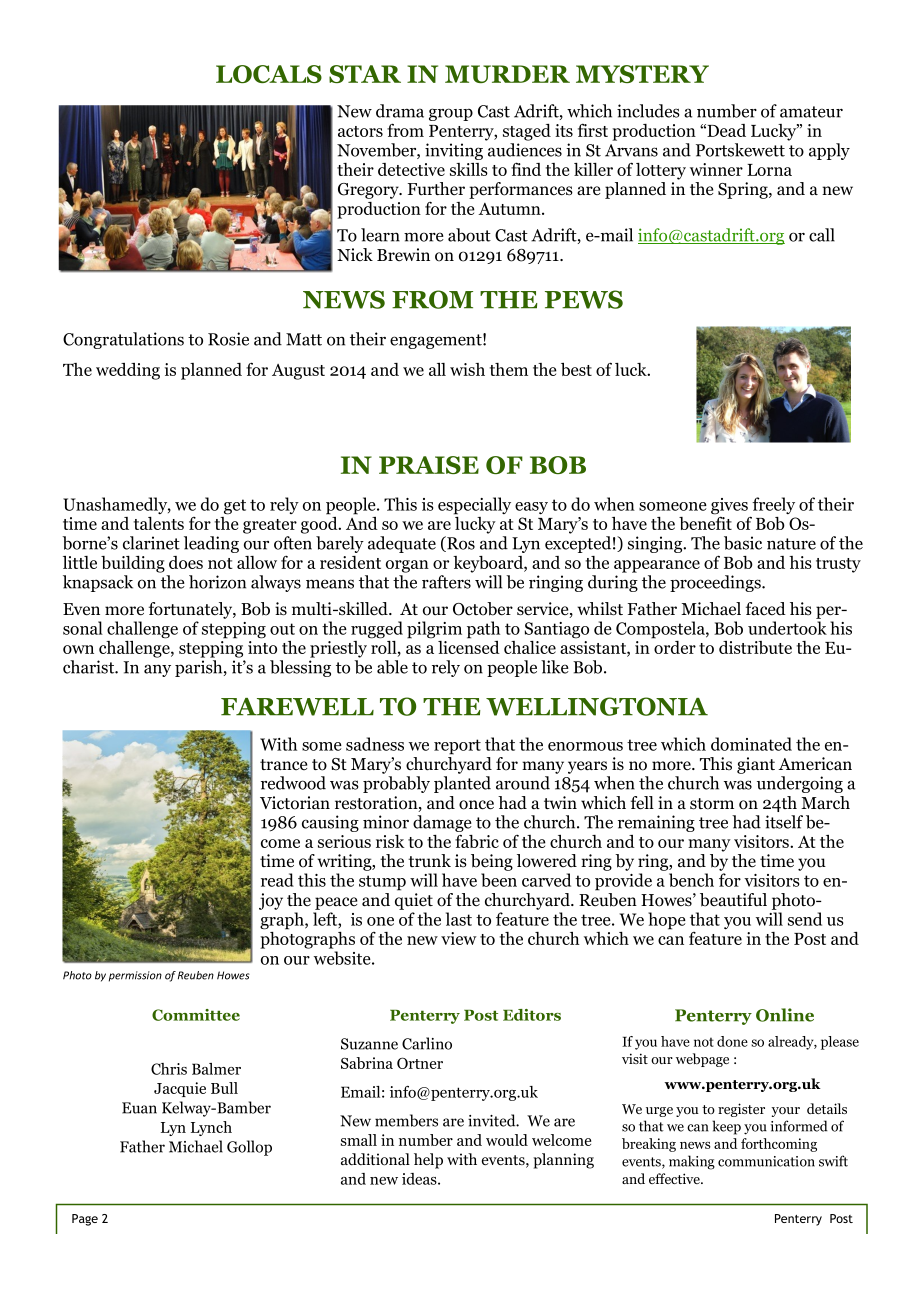  I want to click on Congratulations, so click(123, 340).
